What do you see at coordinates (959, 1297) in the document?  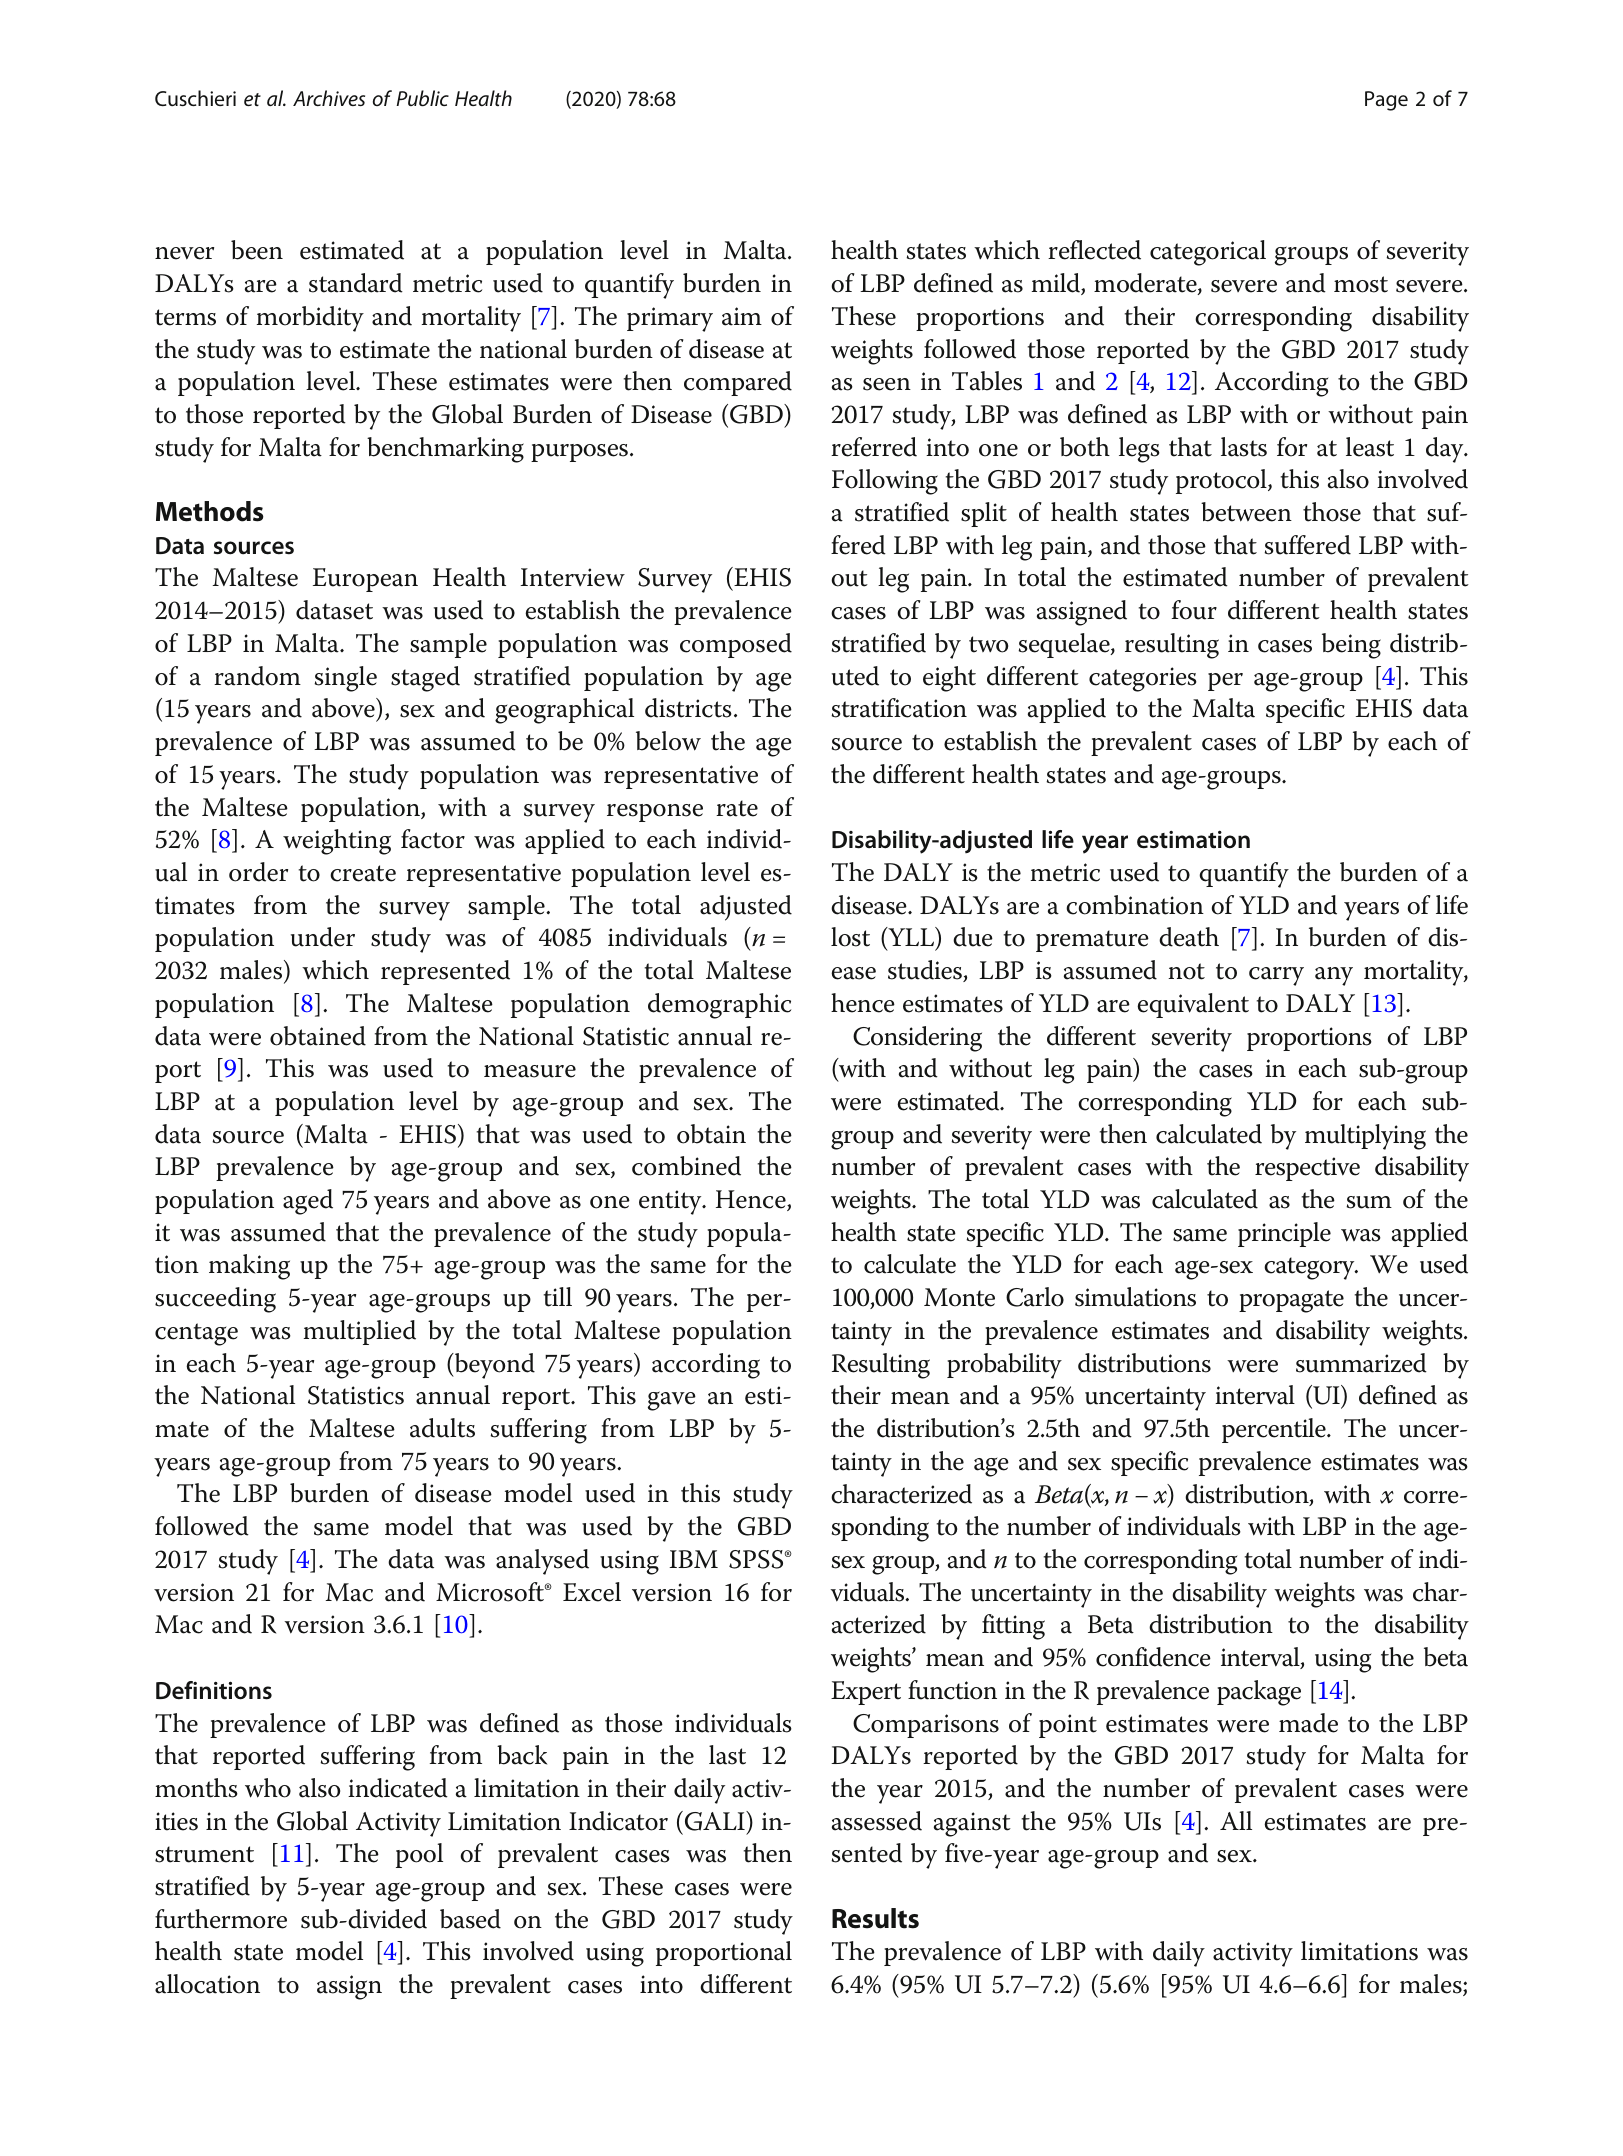 I see `Monte` at bounding box center [959, 1297].
